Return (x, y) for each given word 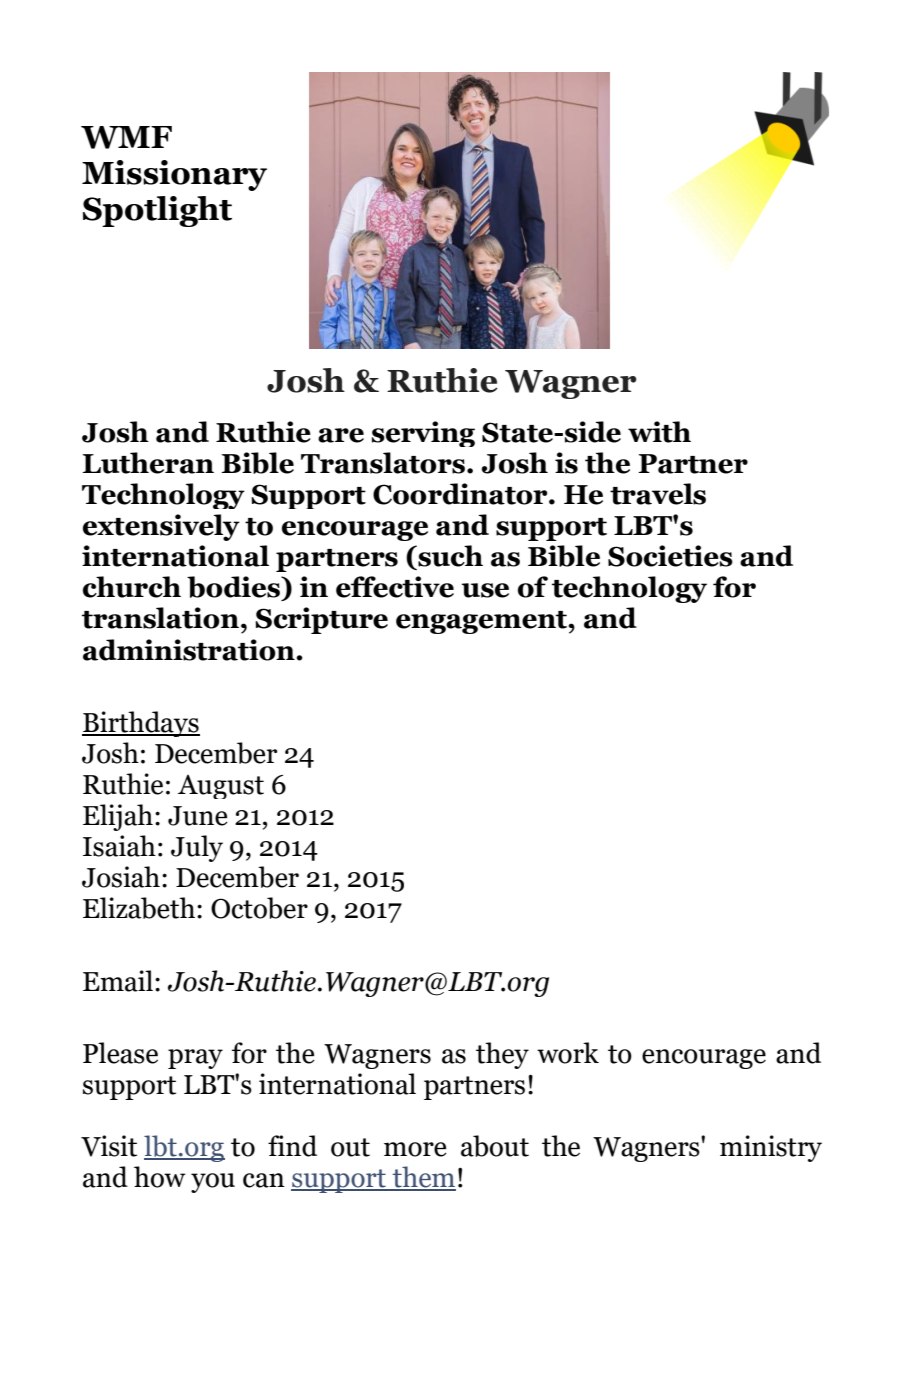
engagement (482, 622)
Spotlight (157, 211)
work (568, 1053)
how (160, 1177)
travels (658, 494)
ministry (771, 1148)
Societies (670, 556)
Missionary (174, 175)
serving (423, 434)
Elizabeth (139, 908)
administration (190, 650)
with (659, 432)
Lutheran (148, 463)
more (415, 1149)
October (259, 908)
